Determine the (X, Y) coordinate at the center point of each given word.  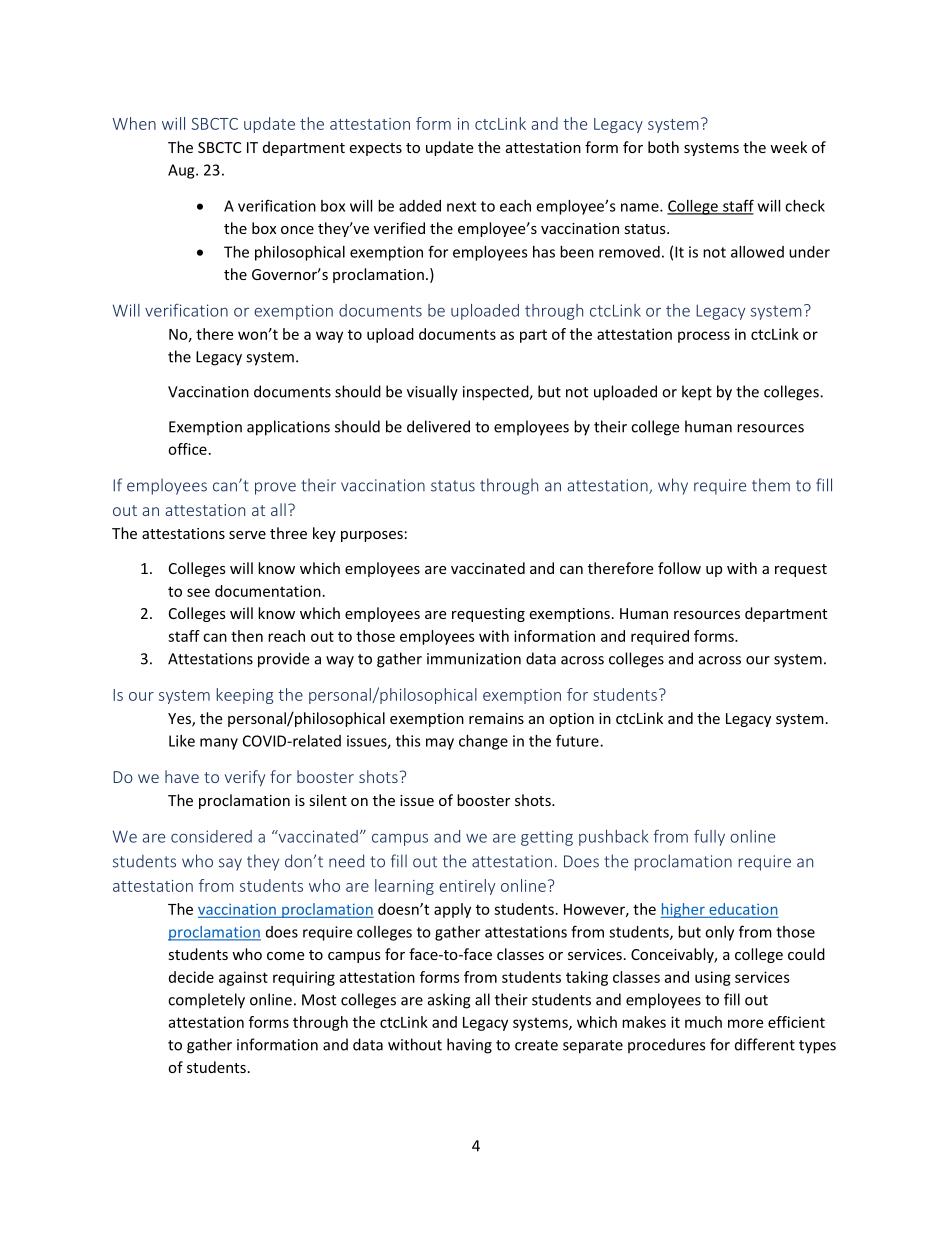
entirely (467, 887)
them (771, 485)
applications (288, 428)
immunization (474, 659)
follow (679, 568)
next (461, 206)
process (704, 337)
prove (275, 488)
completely (206, 1001)
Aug (182, 171)
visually (432, 393)
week (788, 147)
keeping (245, 696)
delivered (438, 426)
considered (211, 836)
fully (709, 838)
